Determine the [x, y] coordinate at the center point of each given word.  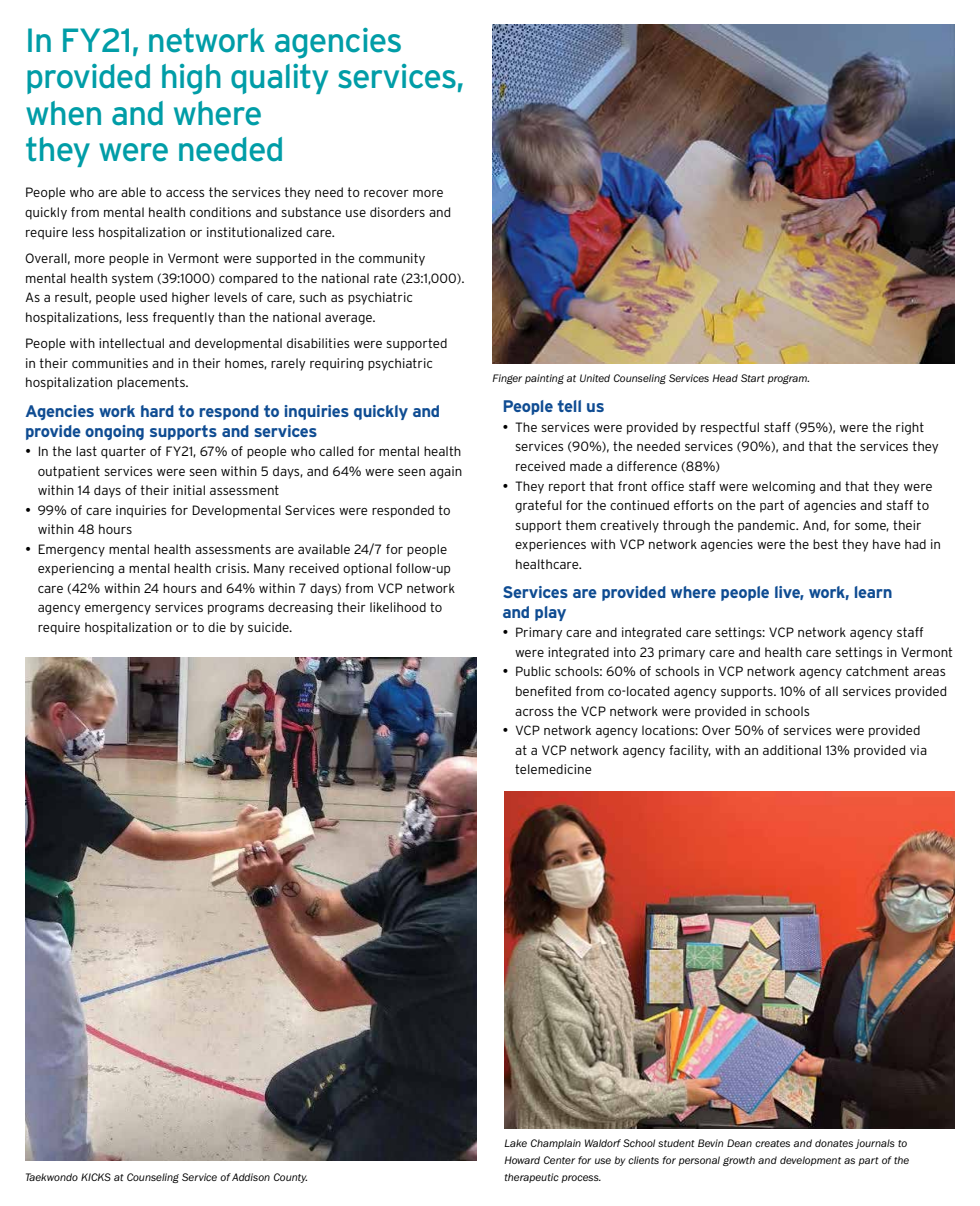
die [217, 627]
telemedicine [553, 769]
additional [792, 750]
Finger [507, 379]
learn [873, 592]
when [63, 113]
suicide [269, 627]
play [550, 613]
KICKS [96, 1177]
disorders [397, 212]
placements [152, 383]
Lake [515, 1143]
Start [753, 378]
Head [725, 378]
